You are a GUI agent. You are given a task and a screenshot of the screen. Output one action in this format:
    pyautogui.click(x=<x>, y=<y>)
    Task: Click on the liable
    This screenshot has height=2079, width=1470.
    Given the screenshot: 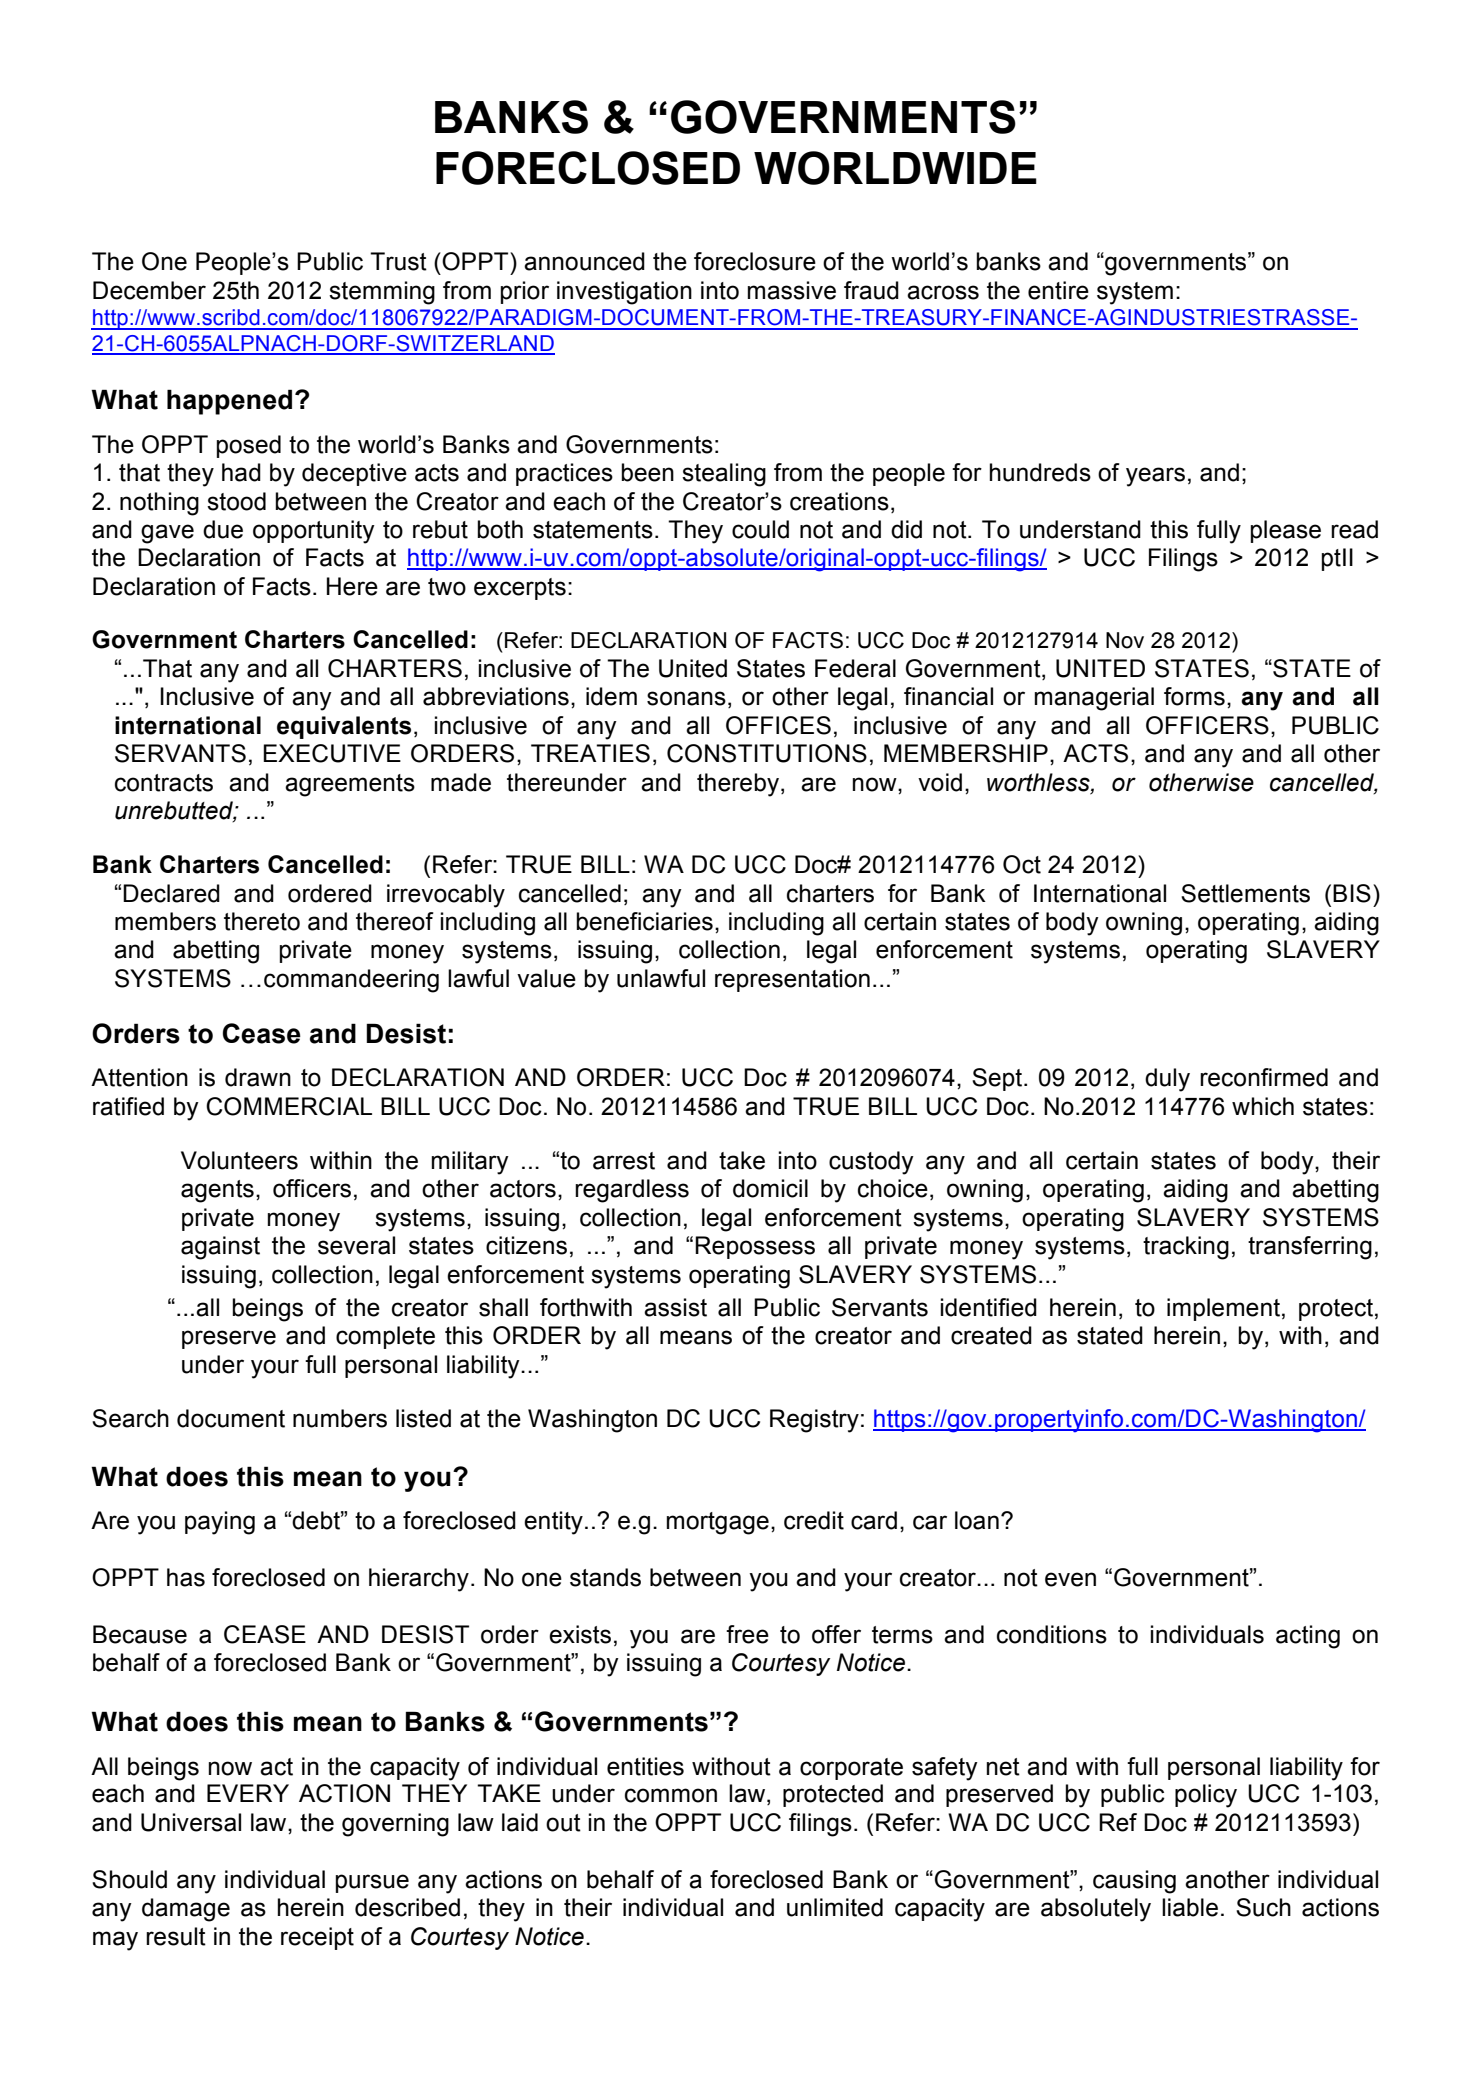 What is the action you would take?
    pyautogui.click(x=1190, y=1907)
